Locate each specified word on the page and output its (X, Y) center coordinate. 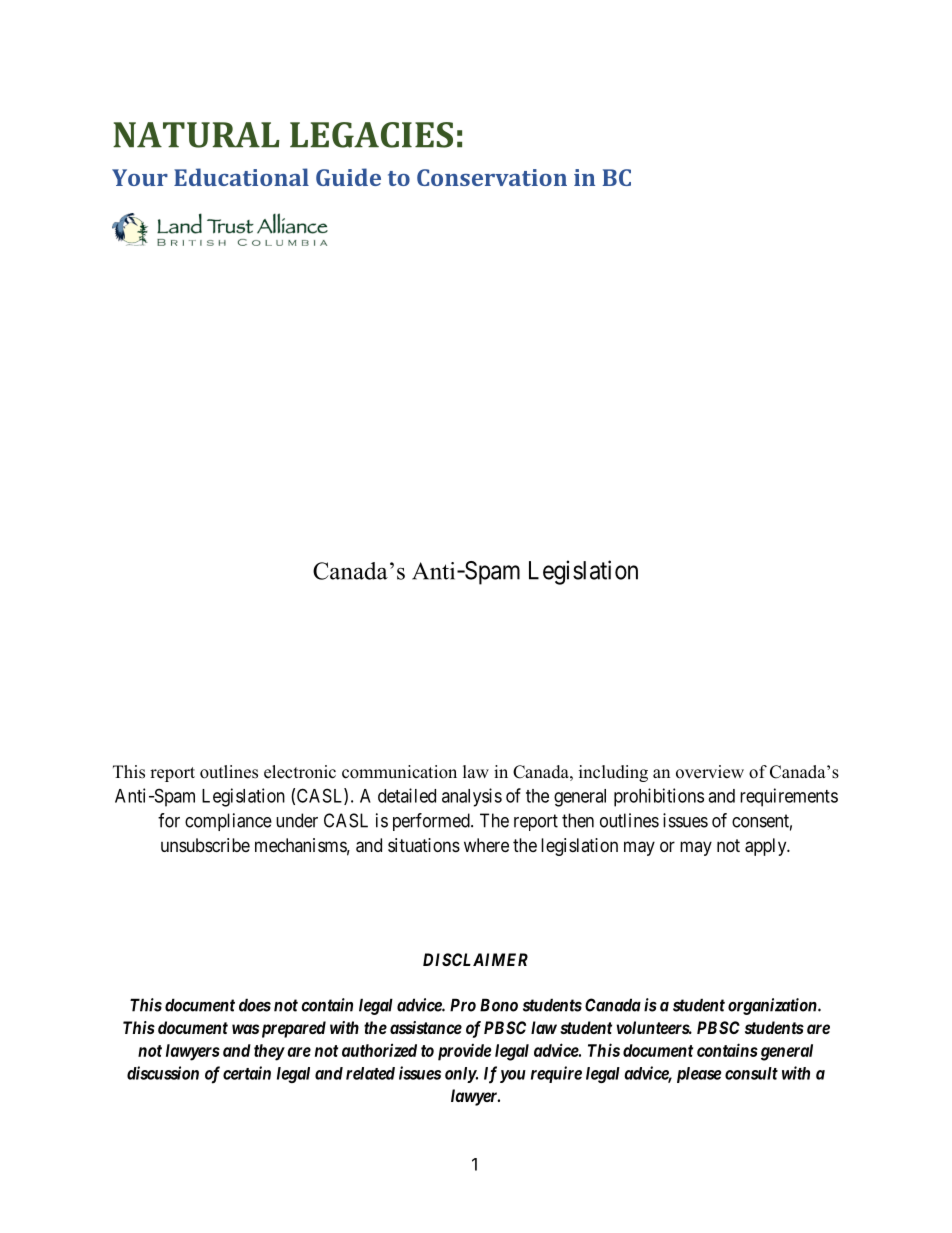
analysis (472, 797)
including (613, 773)
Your (140, 177)
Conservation (492, 177)
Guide (348, 177)
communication (399, 772)
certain (247, 1073)
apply (767, 847)
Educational (241, 177)
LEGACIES (371, 135)
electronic (300, 772)
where (486, 845)
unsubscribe (205, 845)
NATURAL (196, 135)
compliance (228, 822)
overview (710, 772)
